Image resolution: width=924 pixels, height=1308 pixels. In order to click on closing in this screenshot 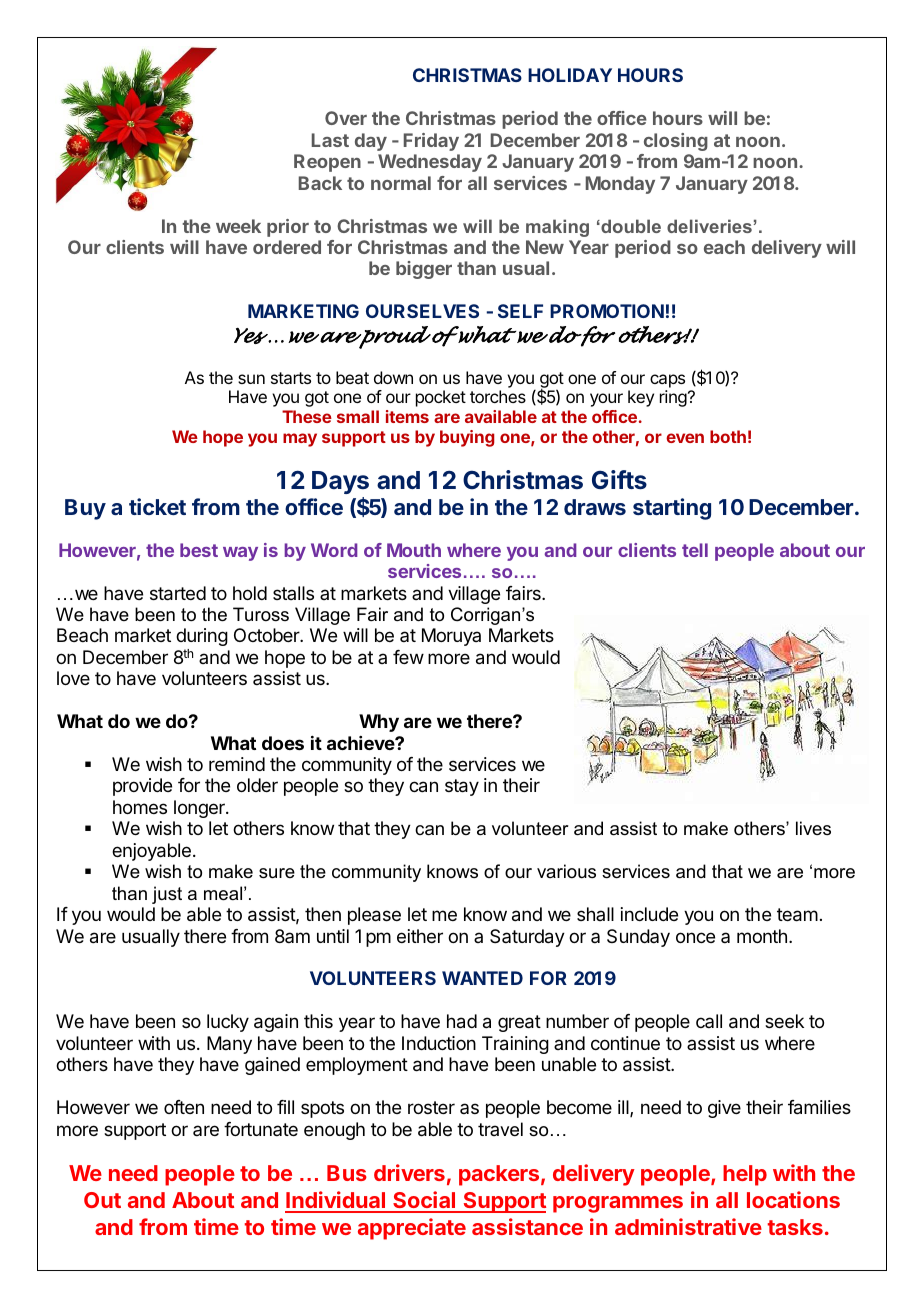, I will do `click(676, 142)`.
